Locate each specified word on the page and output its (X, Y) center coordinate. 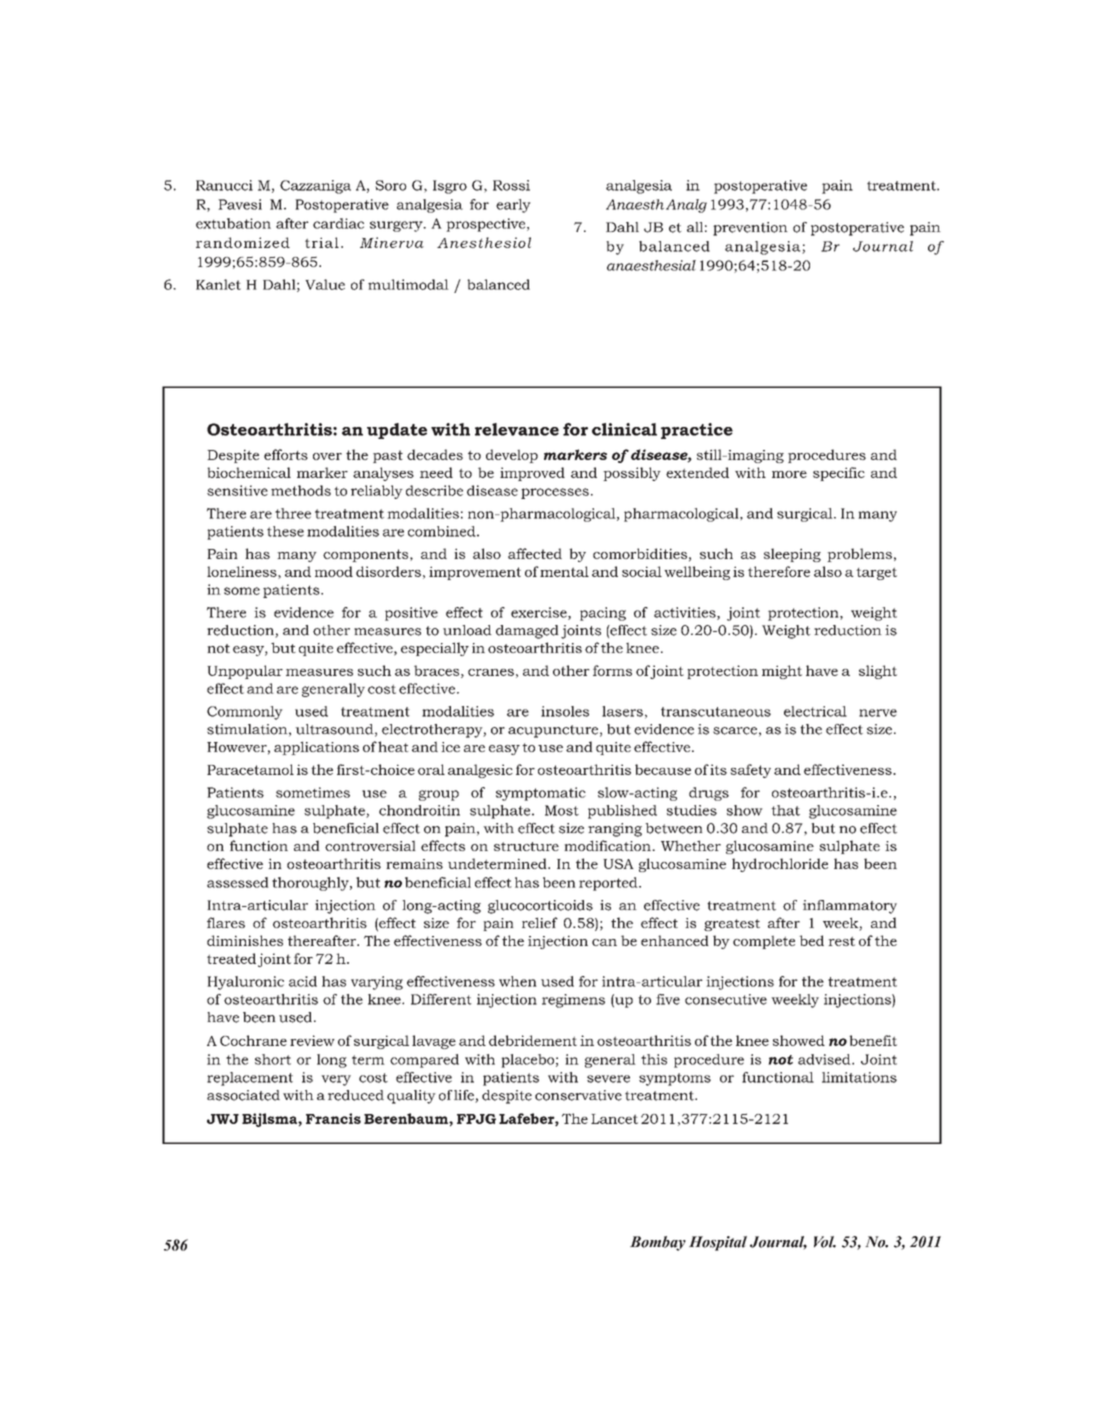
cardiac (338, 223)
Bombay (658, 1243)
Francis (333, 1118)
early (513, 206)
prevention (750, 229)
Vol (825, 1242)
